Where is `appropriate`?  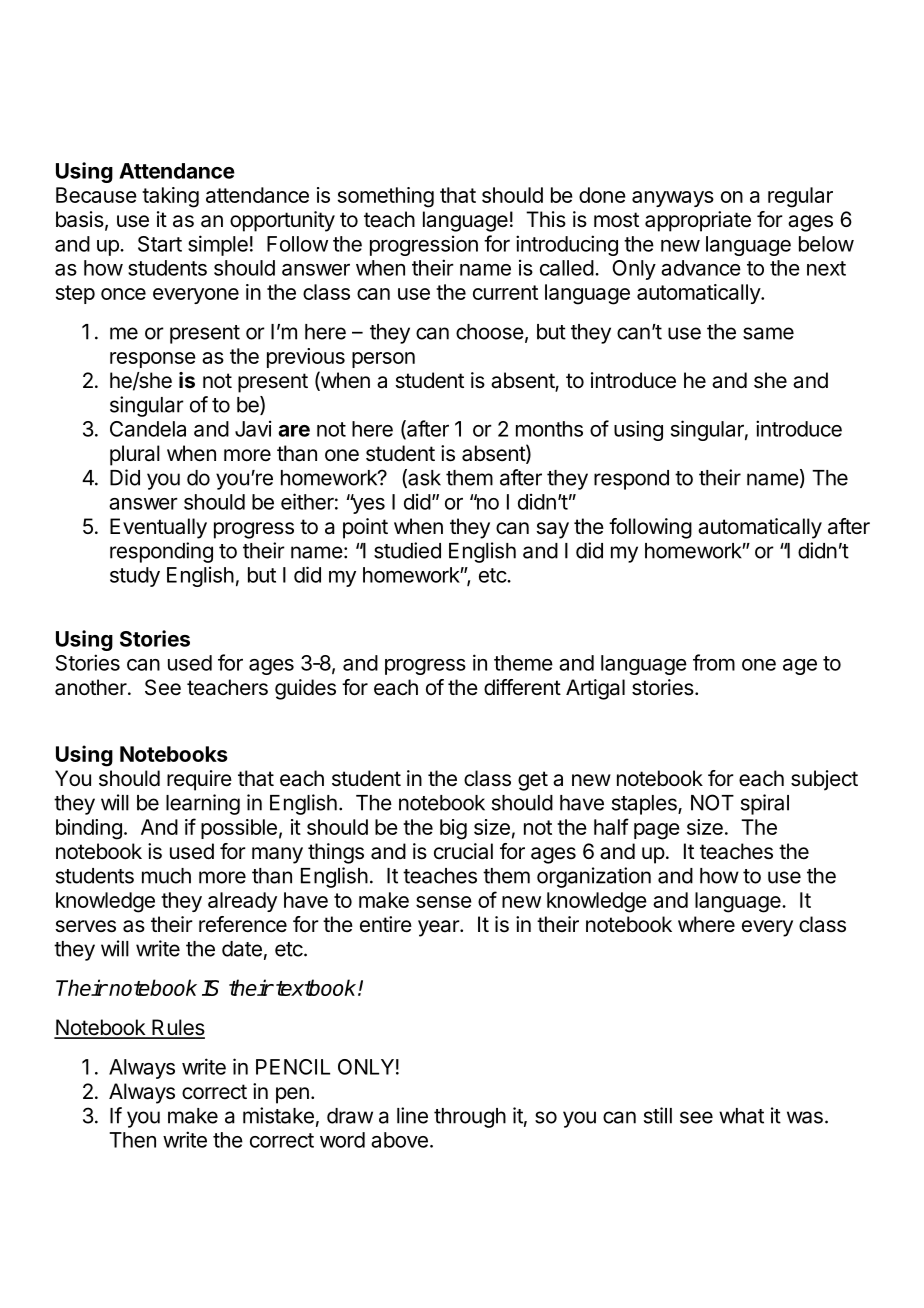 appropriate is located at coordinates (698, 221).
